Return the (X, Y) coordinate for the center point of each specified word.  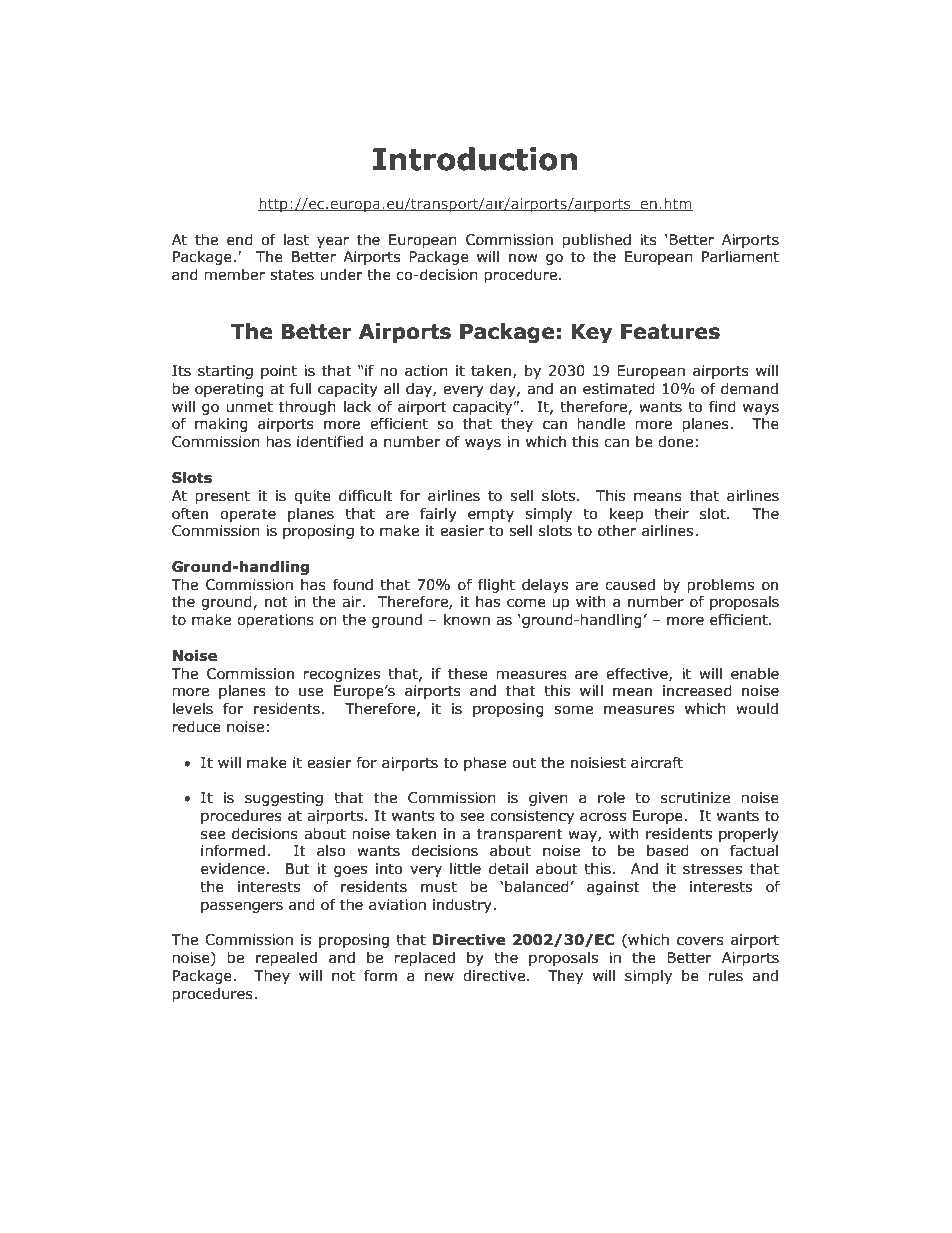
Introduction (475, 159)
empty (491, 515)
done (675, 442)
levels (193, 709)
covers (700, 941)
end (240, 240)
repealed (286, 959)
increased (697, 691)
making (221, 425)
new (439, 977)
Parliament (740, 257)
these (468, 674)
